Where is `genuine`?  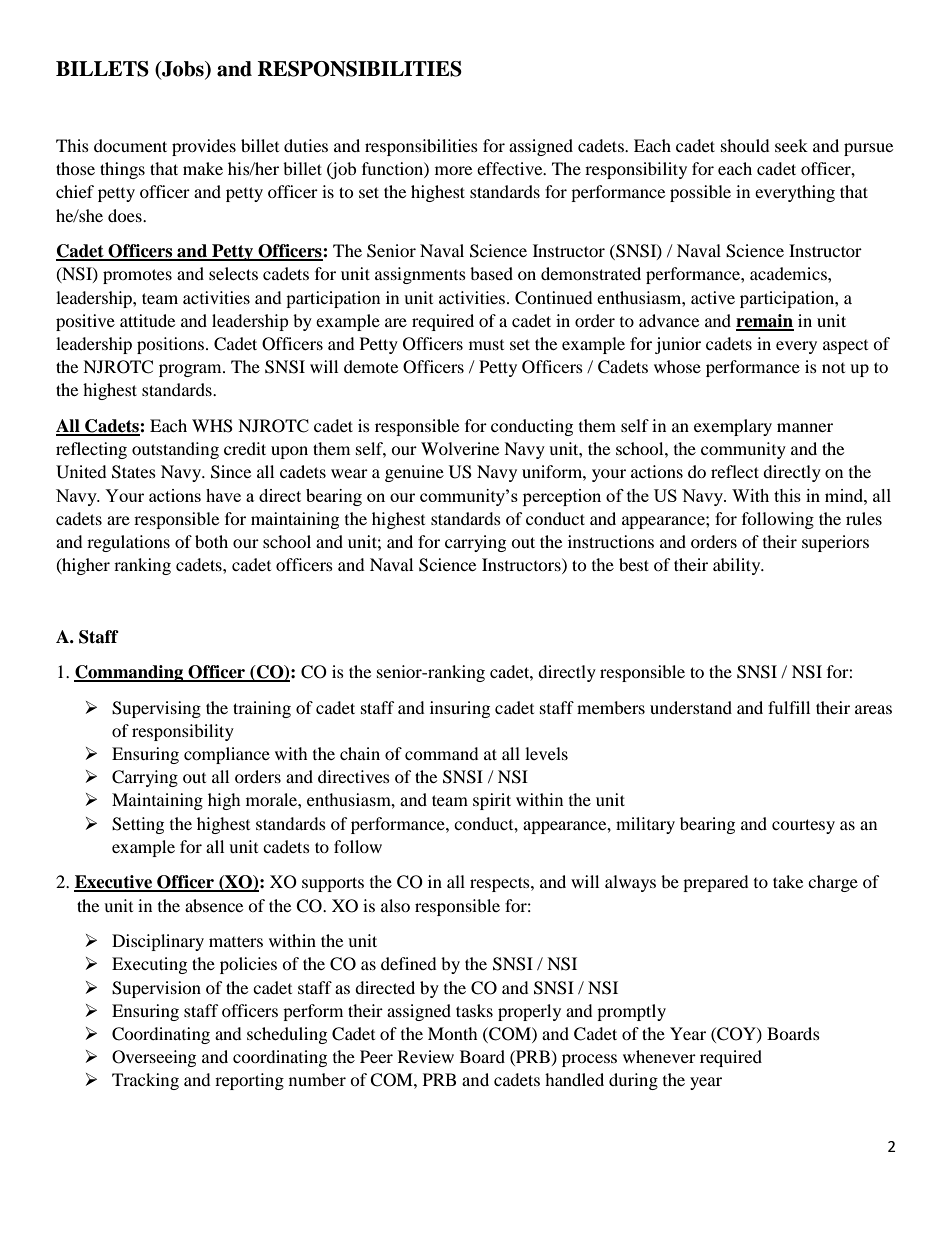
genuine is located at coordinates (414, 473).
